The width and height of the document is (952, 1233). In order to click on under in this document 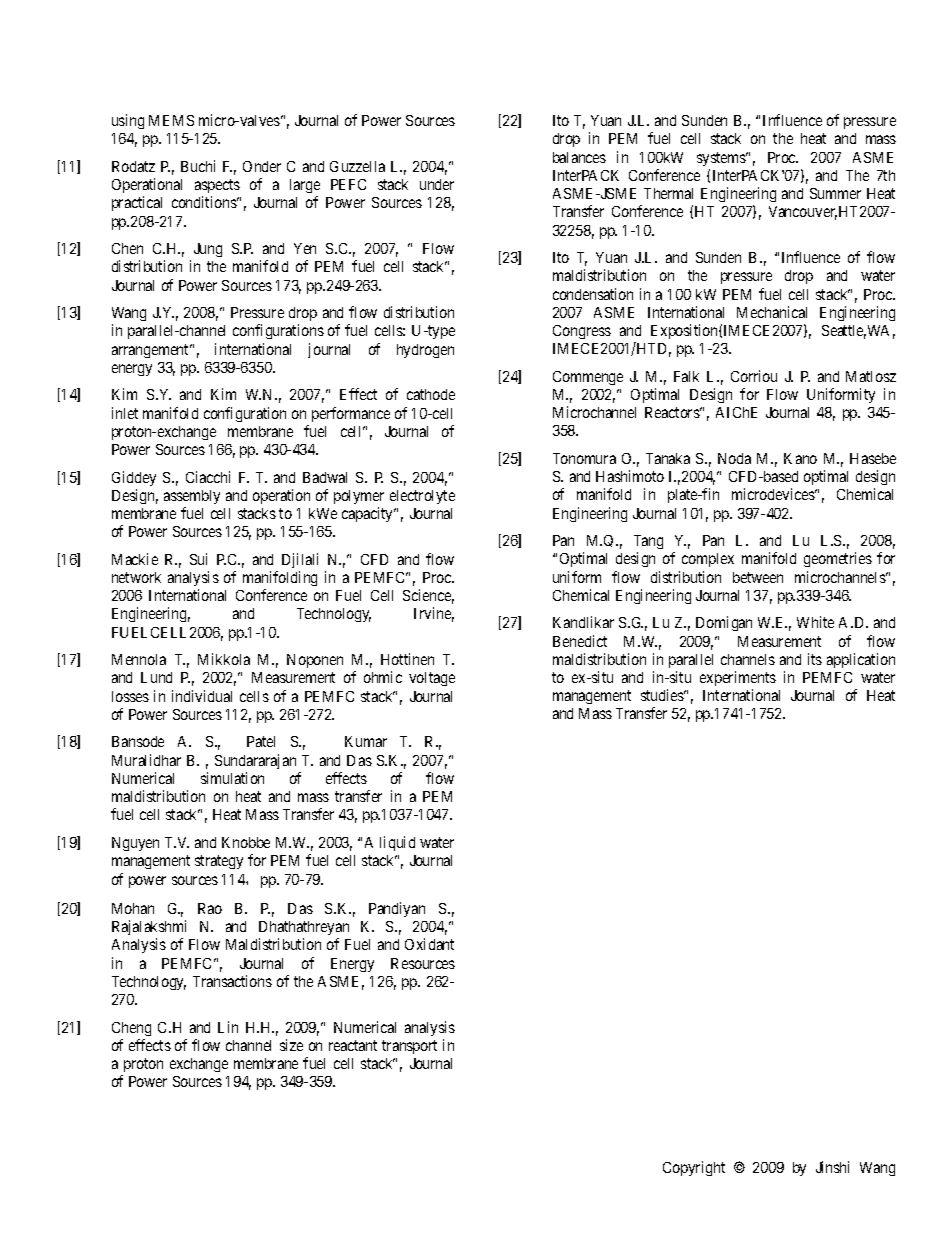, I will do `click(437, 184)`.
